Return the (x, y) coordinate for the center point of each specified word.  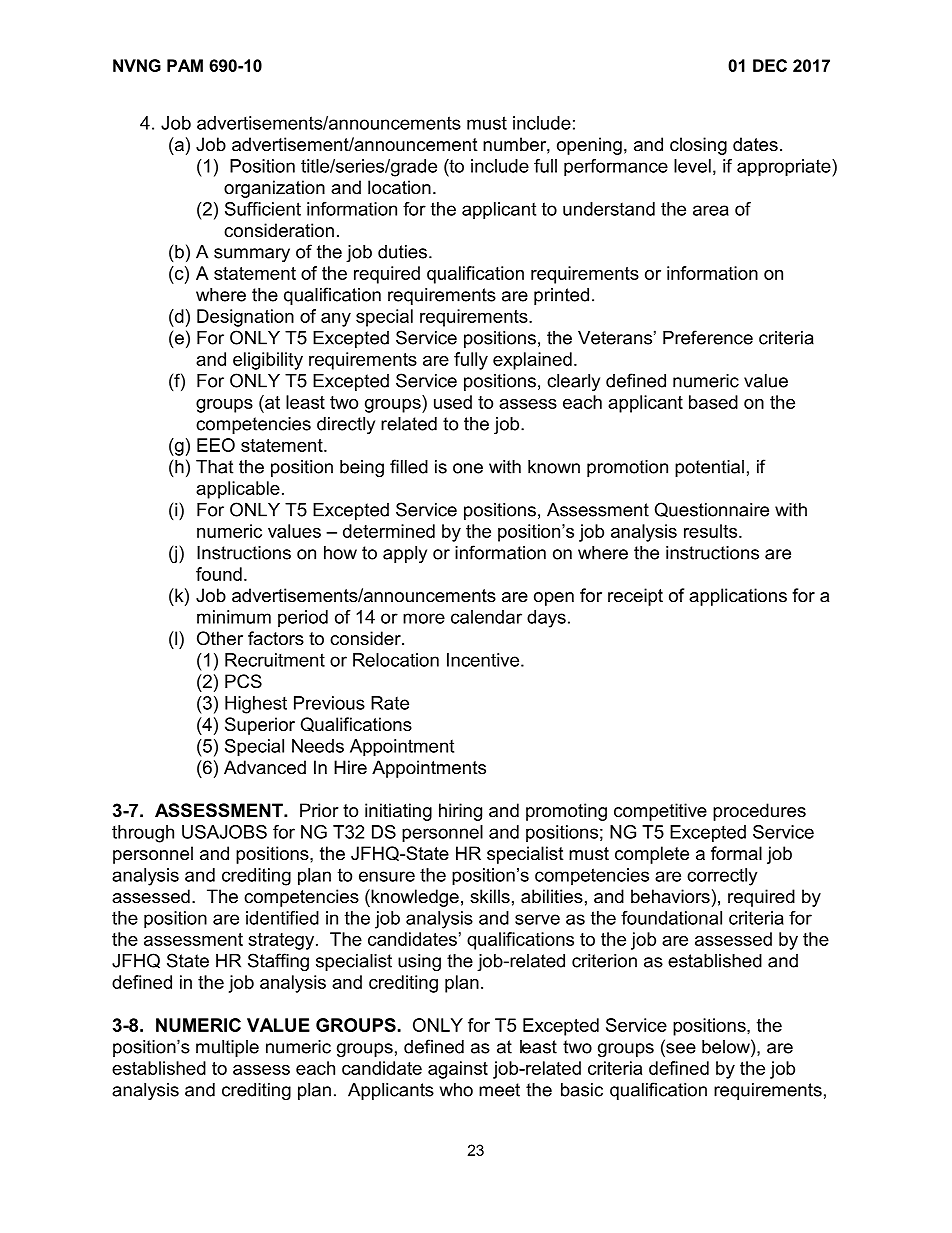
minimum (234, 617)
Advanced (265, 767)
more (424, 618)
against (458, 1070)
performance (616, 168)
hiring (460, 812)
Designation (245, 318)
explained (532, 361)
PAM (185, 65)
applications (738, 597)
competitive (660, 812)
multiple (227, 1048)
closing (698, 146)
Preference (708, 337)
